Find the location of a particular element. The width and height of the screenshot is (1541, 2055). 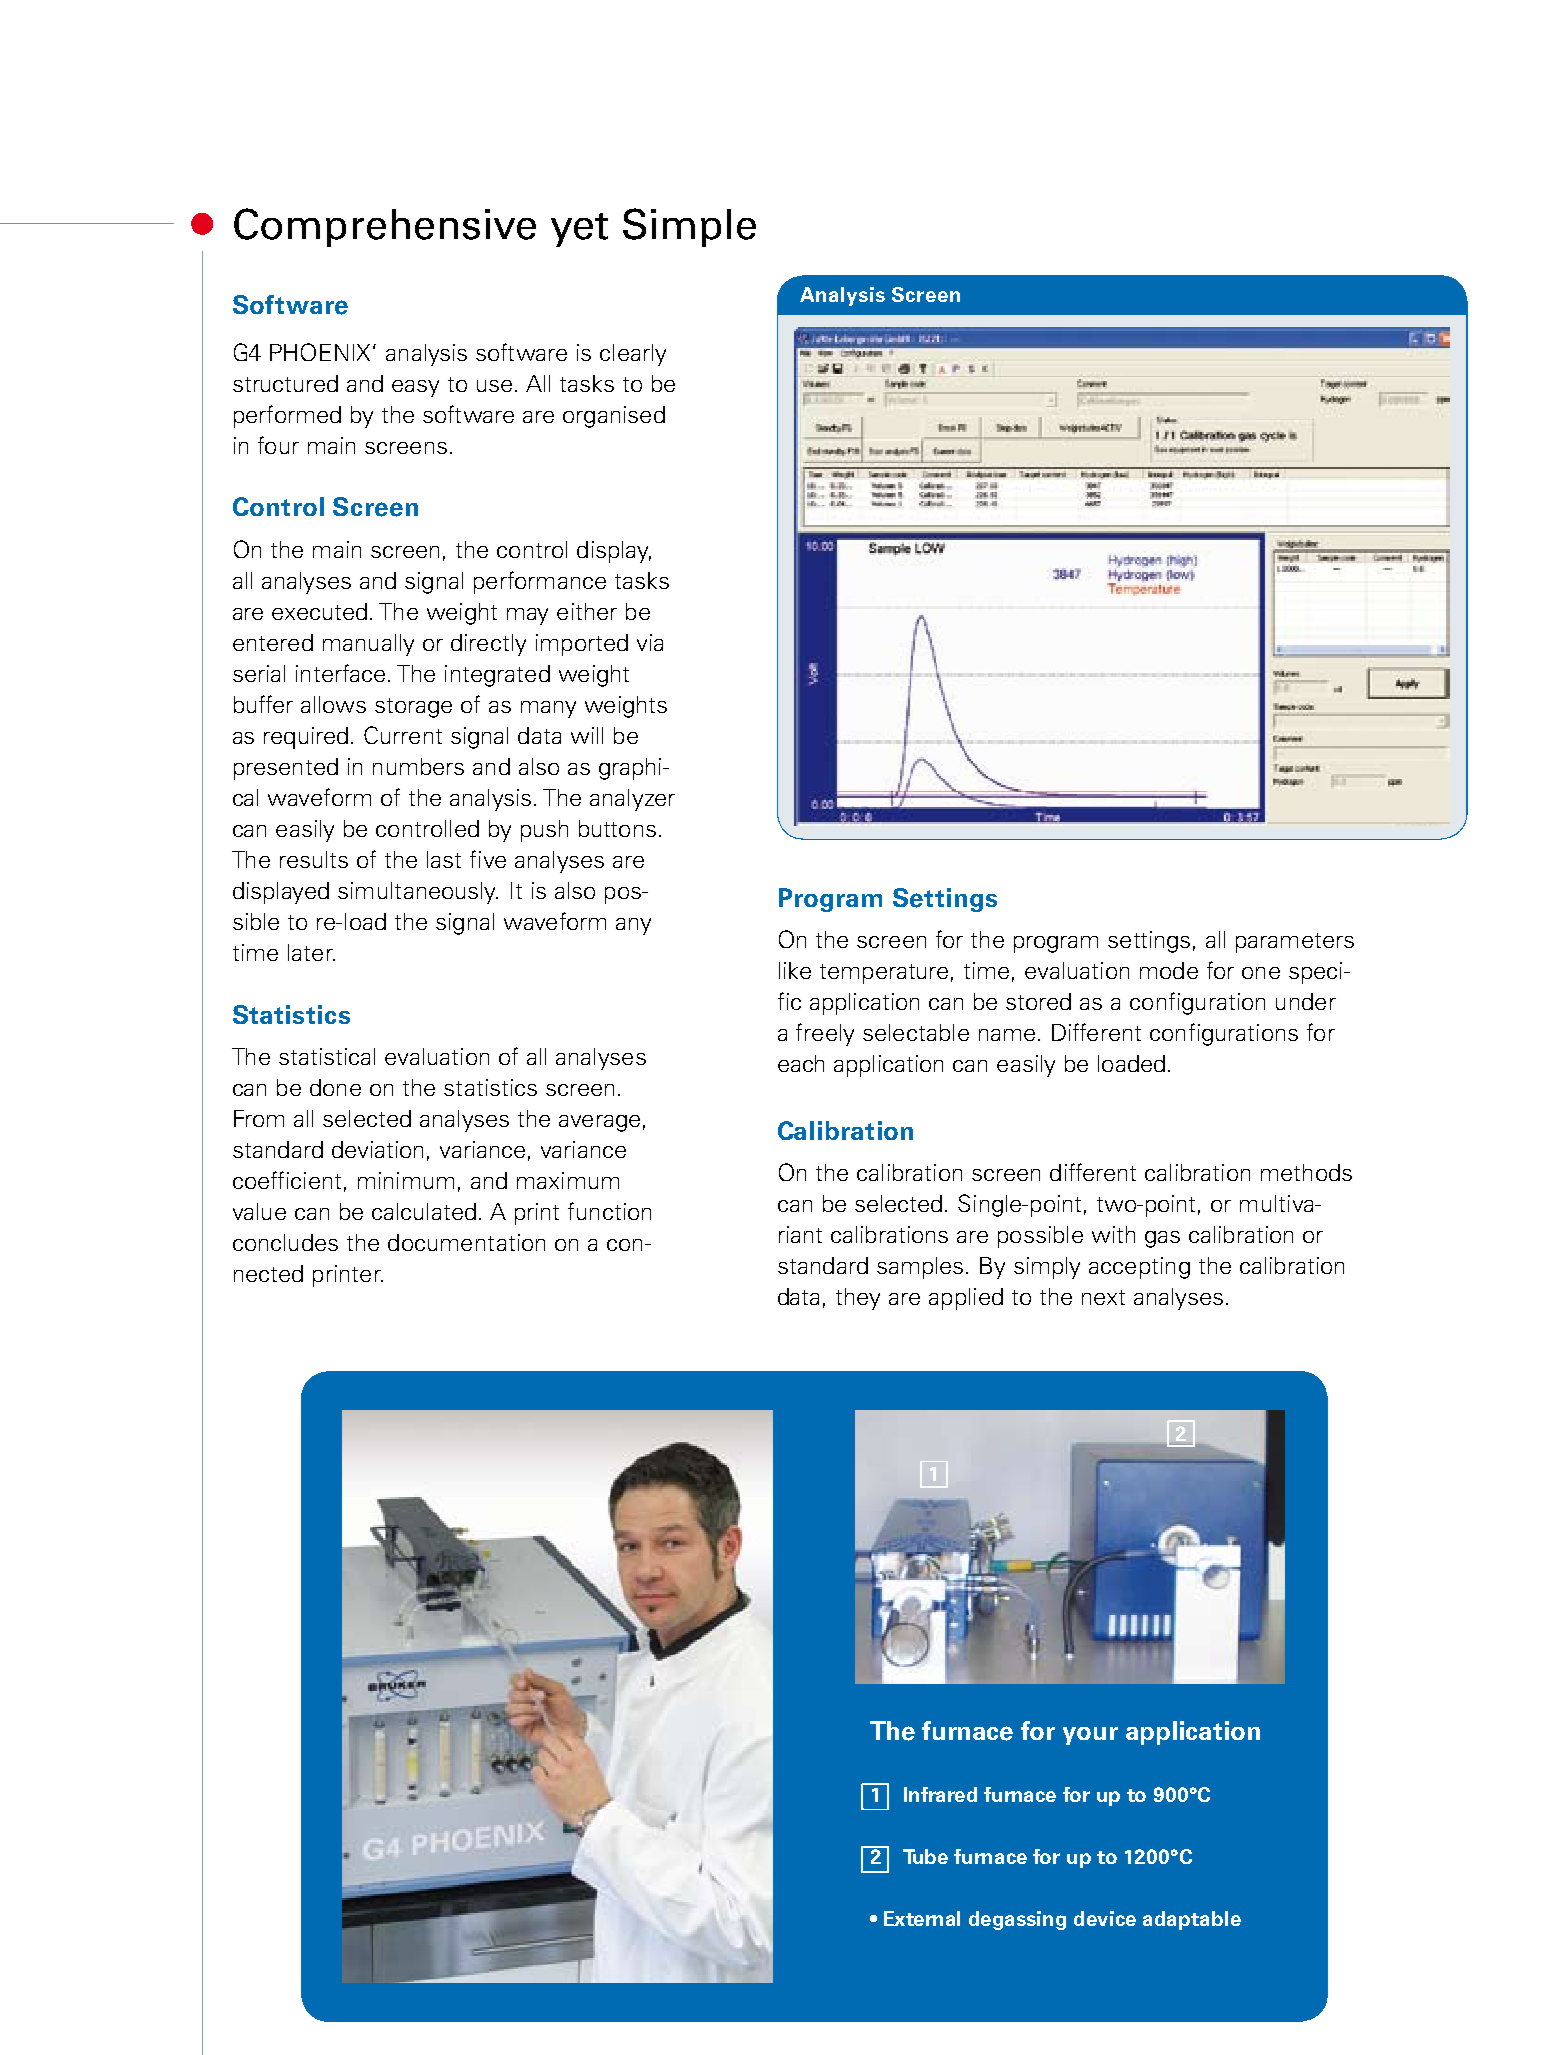

Tube is located at coordinates (925, 1856).
